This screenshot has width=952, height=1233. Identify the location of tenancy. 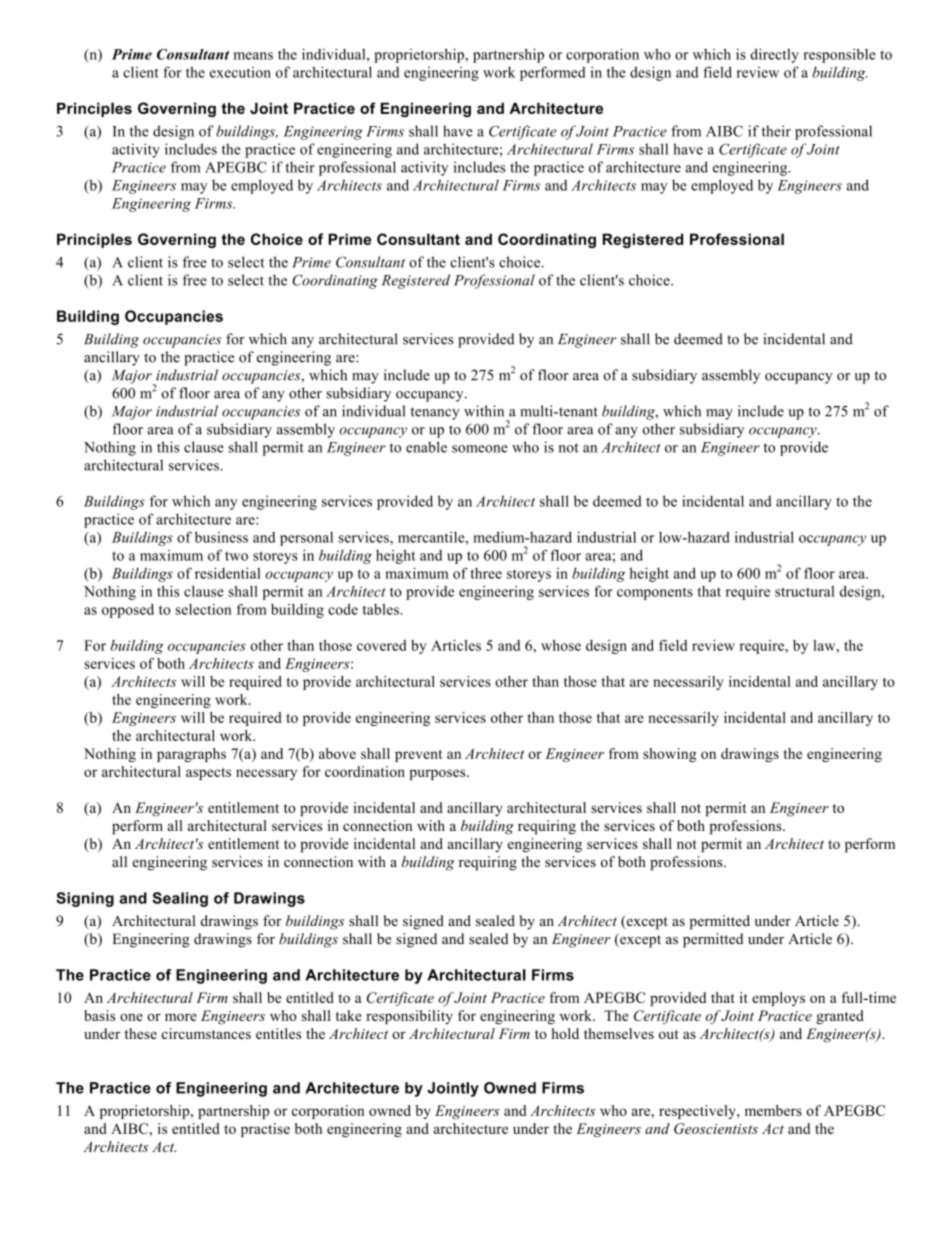
(435, 413).
